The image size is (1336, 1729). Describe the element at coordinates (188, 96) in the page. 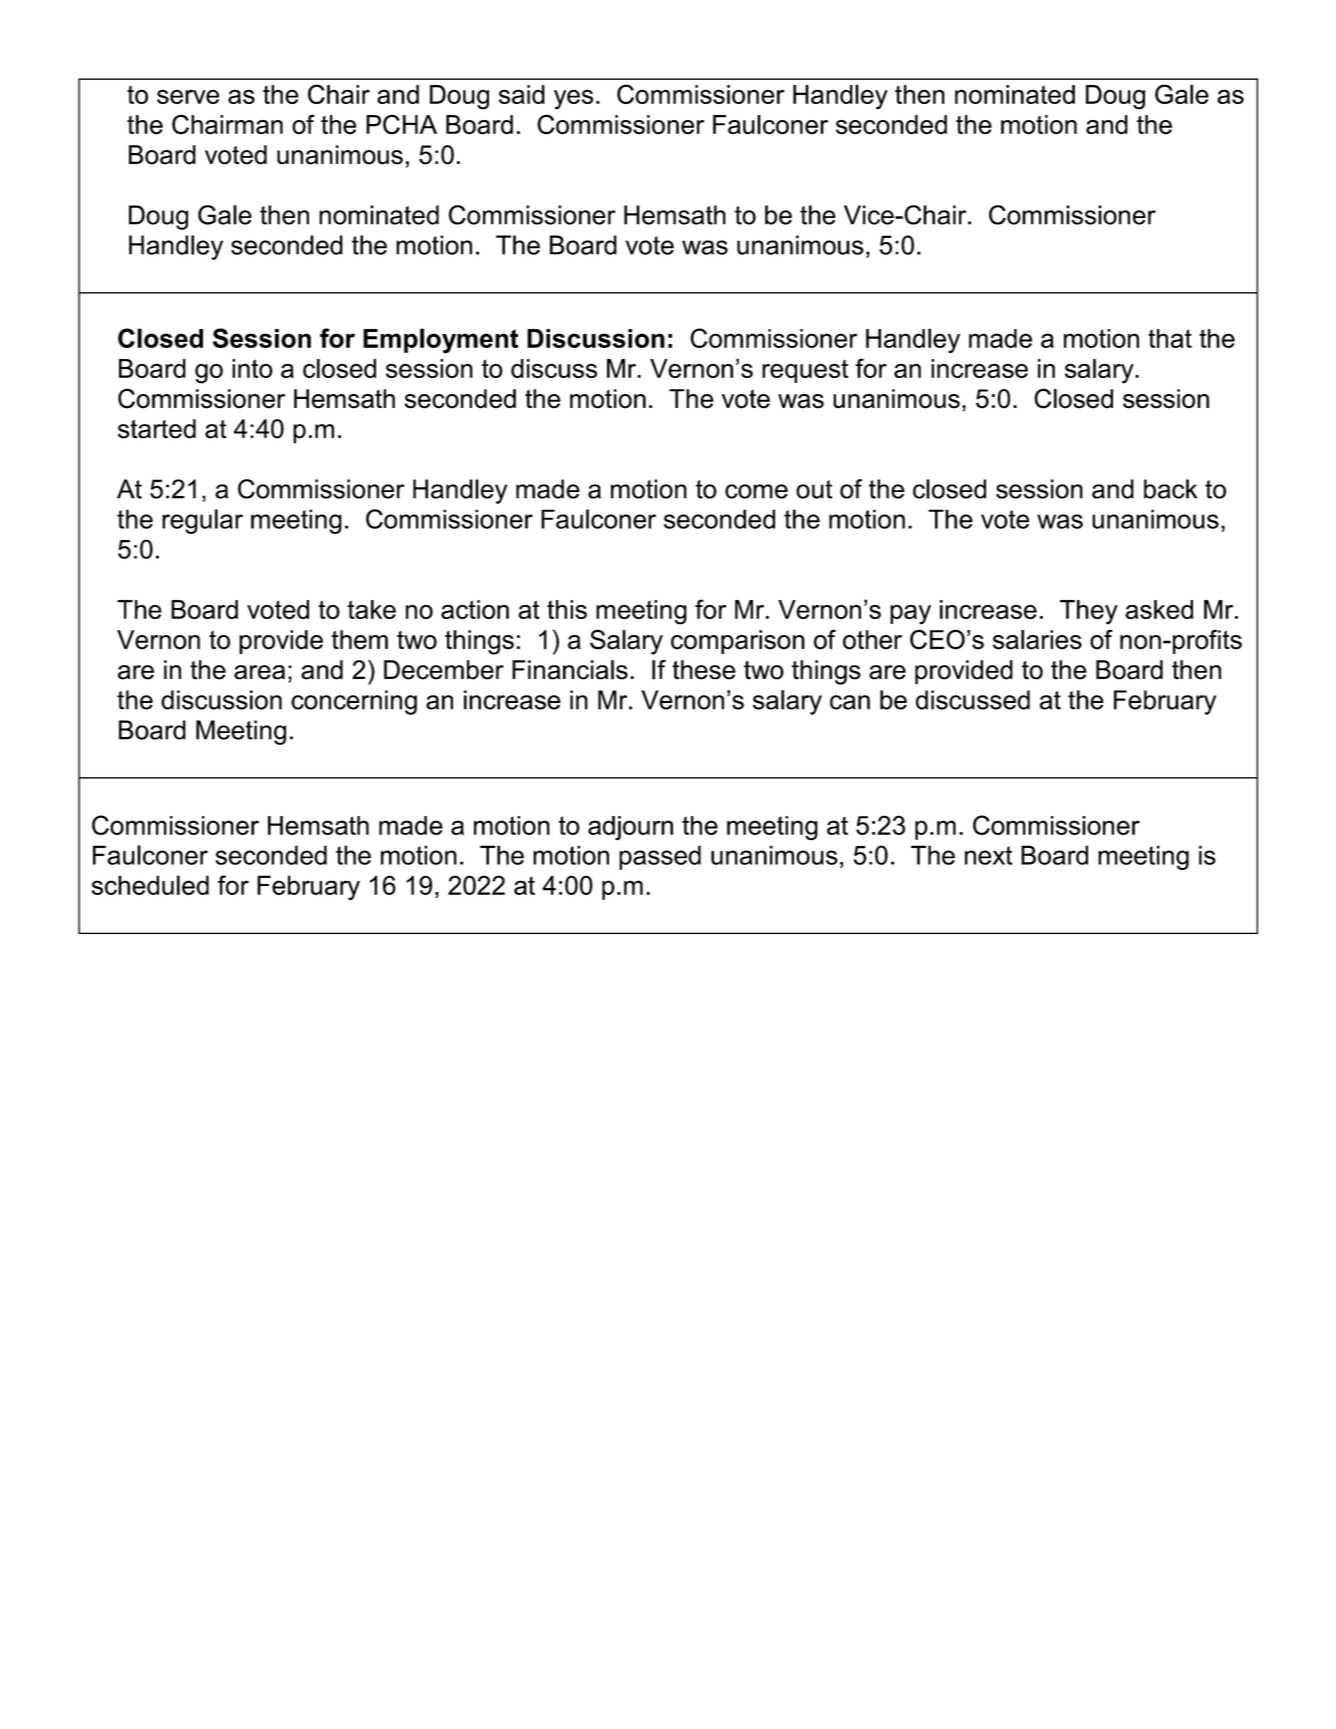

I see `serve` at that location.
